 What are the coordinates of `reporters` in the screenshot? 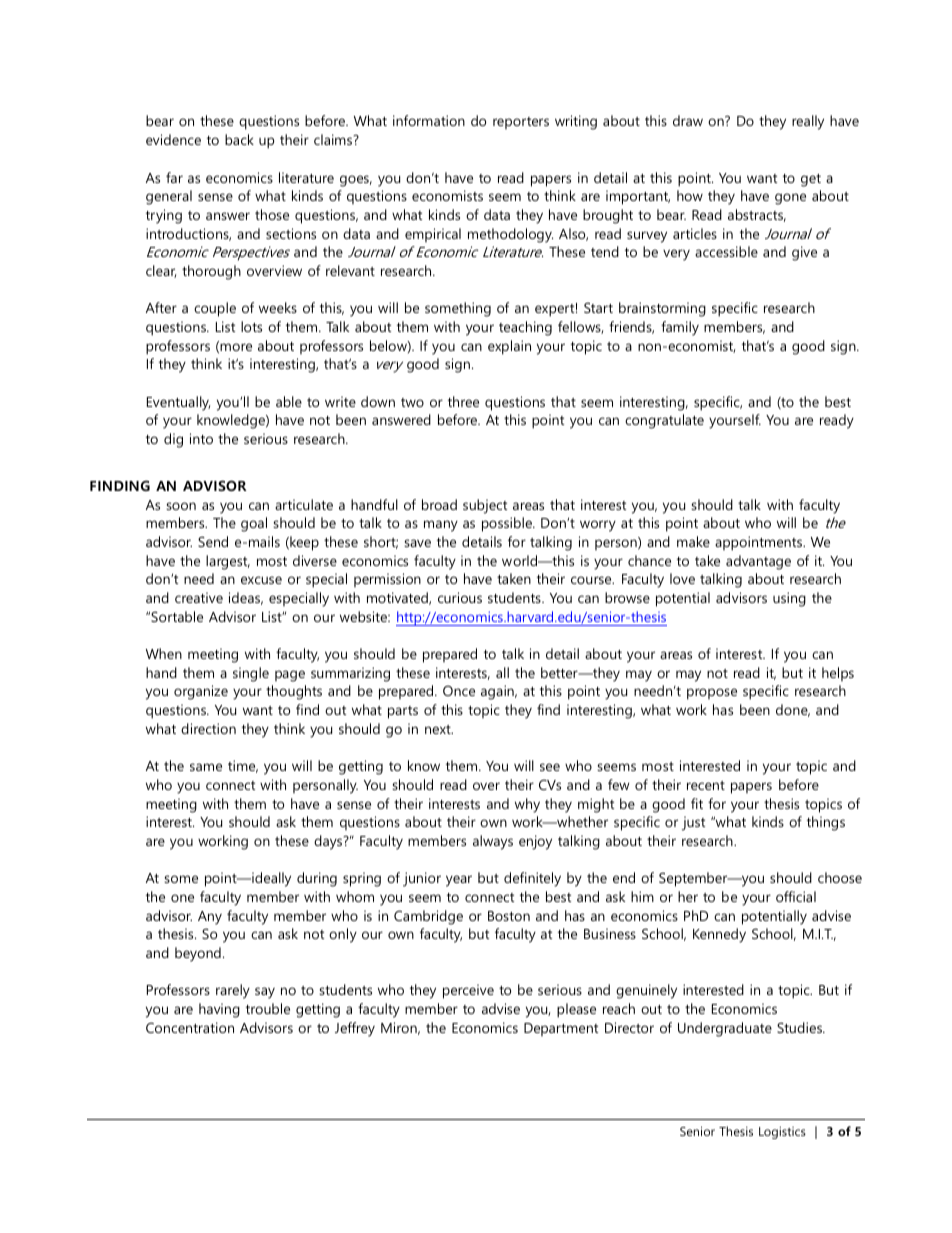 It's located at (521, 123).
